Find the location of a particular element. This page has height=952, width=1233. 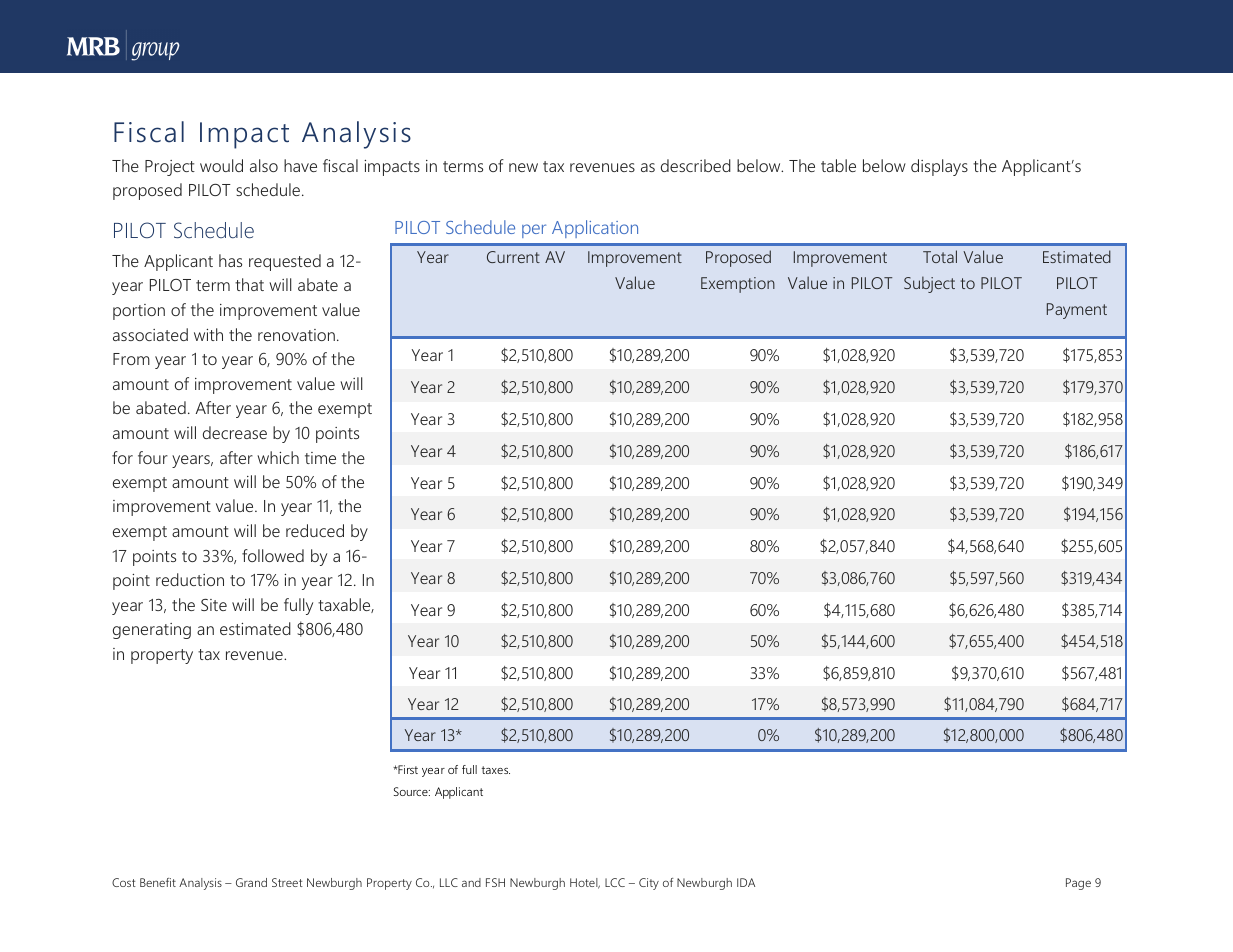

would is located at coordinates (221, 165).
